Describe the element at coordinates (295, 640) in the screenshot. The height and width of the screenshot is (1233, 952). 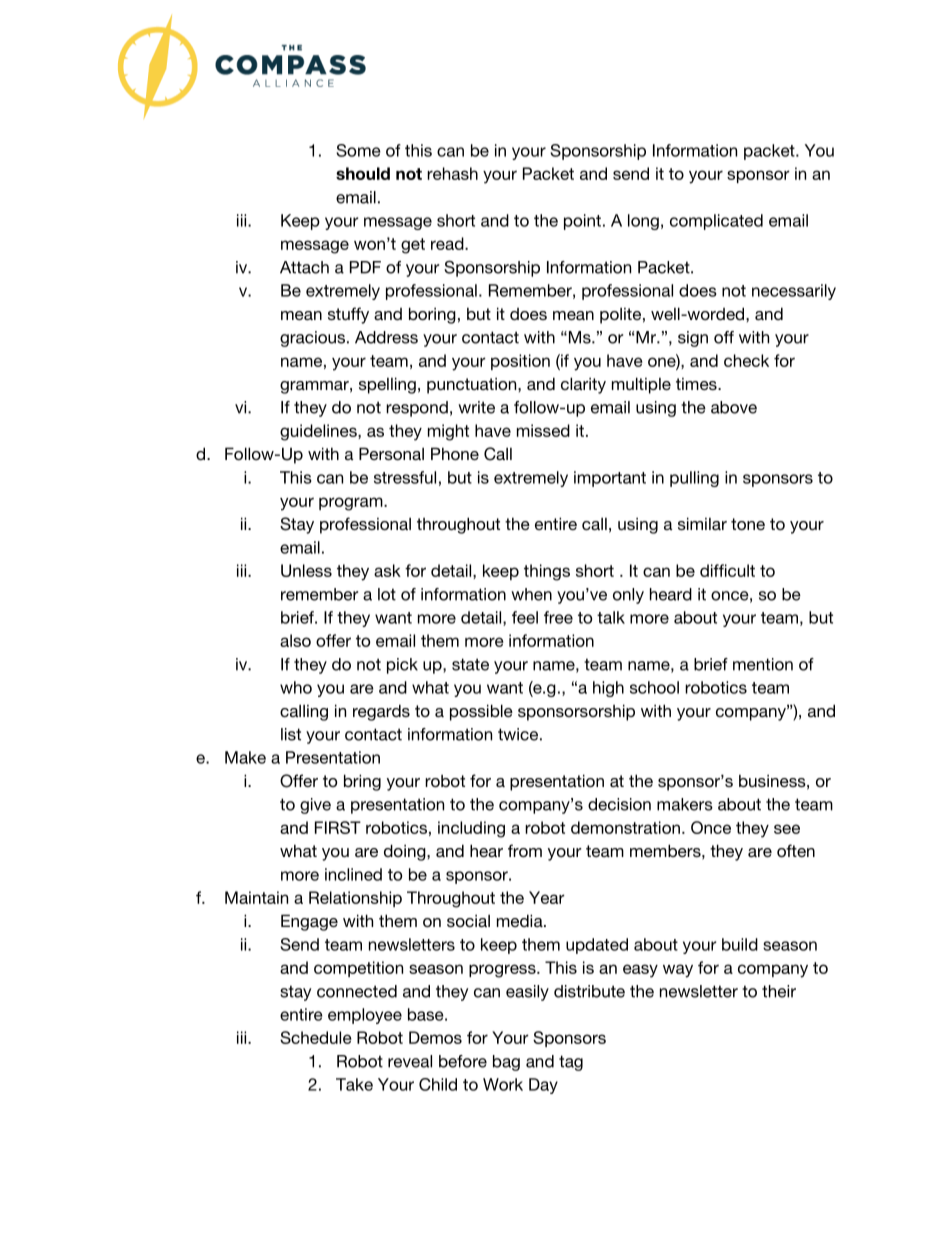
I see `also` at that location.
